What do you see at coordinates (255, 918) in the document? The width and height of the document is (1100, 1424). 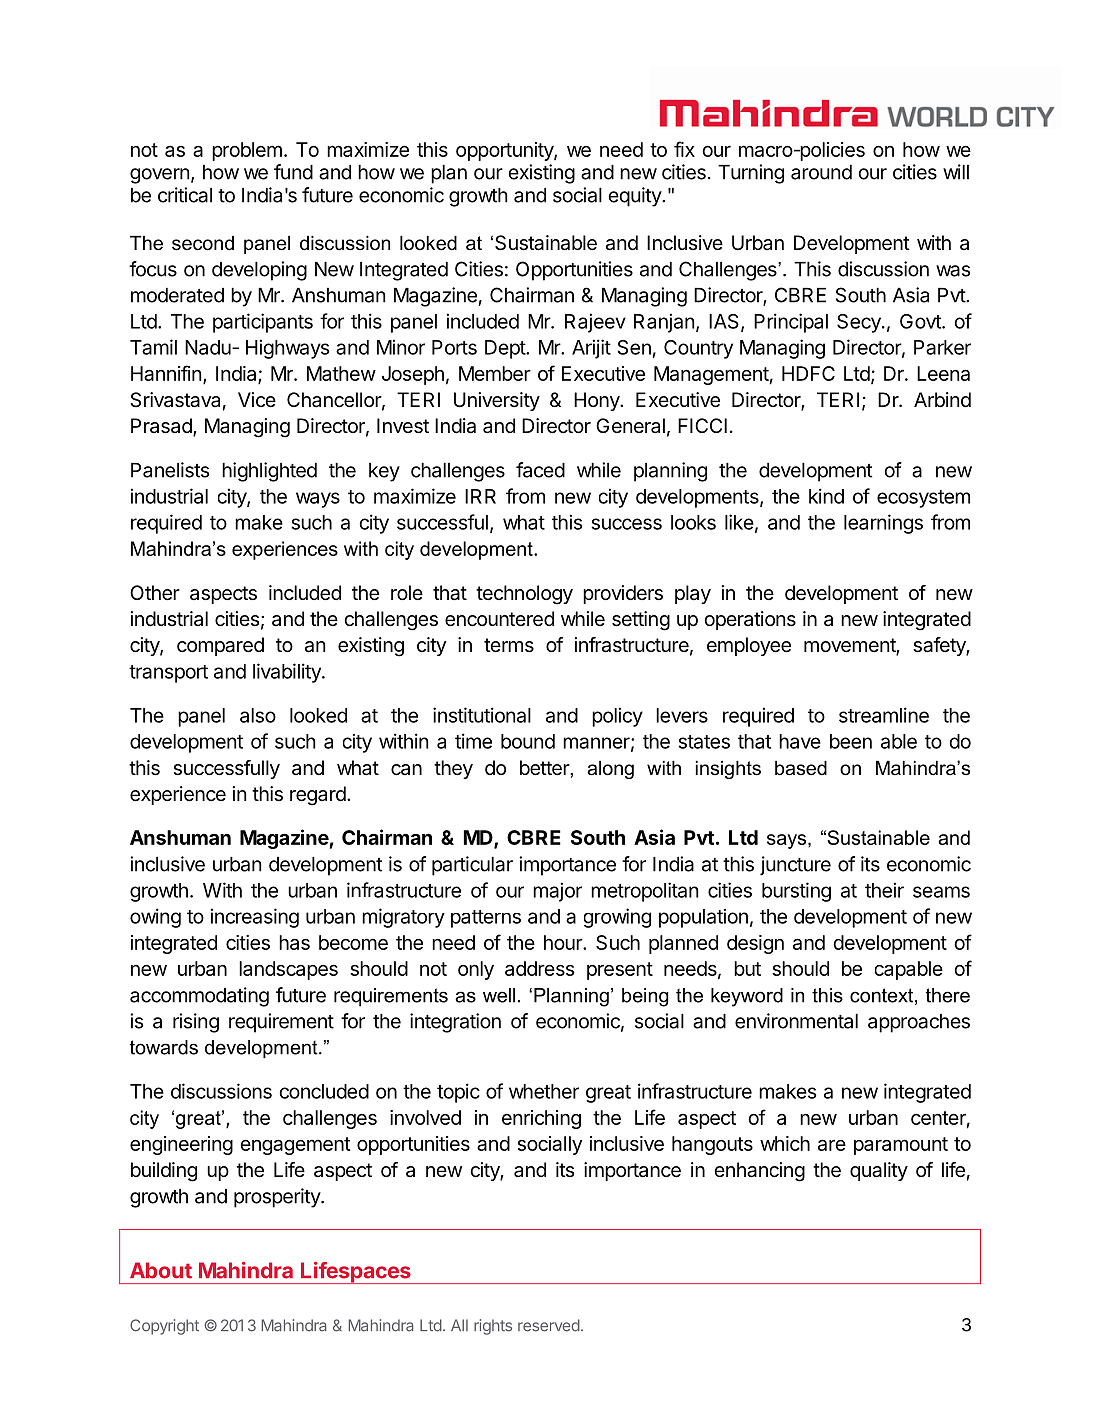 I see `increasing` at bounding box center [255, 918].
